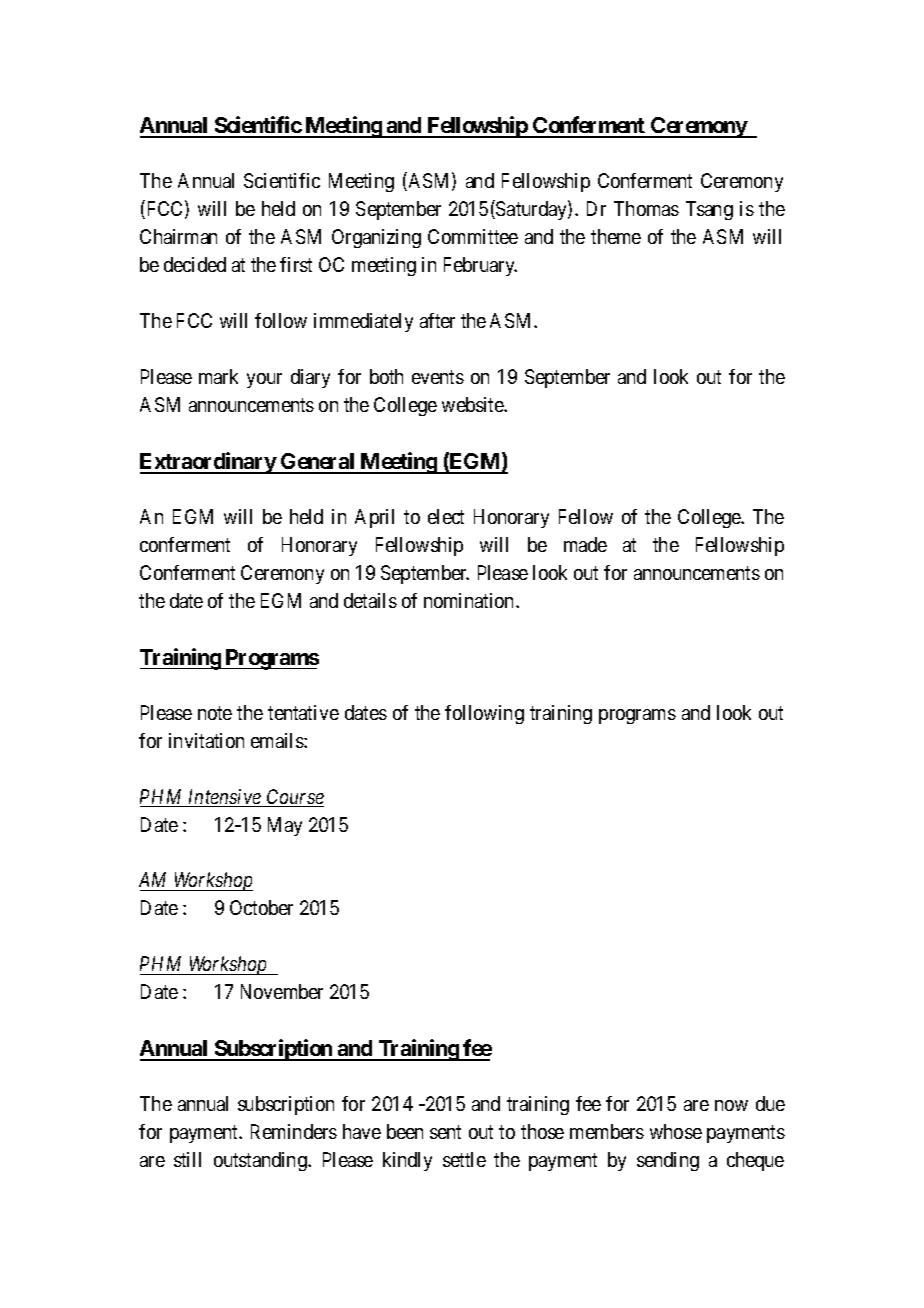 This page has height=1308, width=924. I want to click on note, so click(215, 713).
